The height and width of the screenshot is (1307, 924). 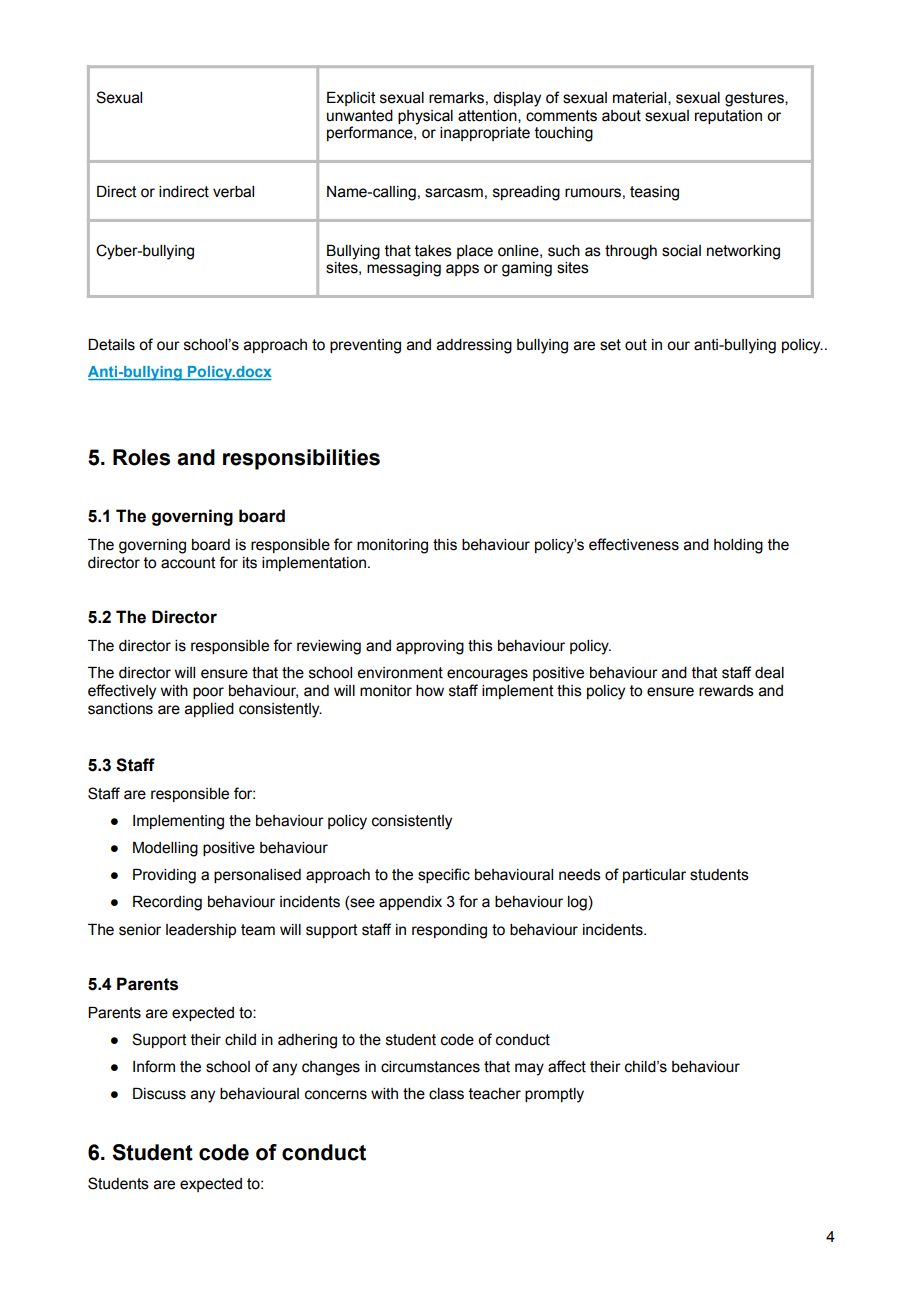 What do you see at coordinates (233, 192) in the screenshot?
I see `verbal` at bounding box center [233, 192].
